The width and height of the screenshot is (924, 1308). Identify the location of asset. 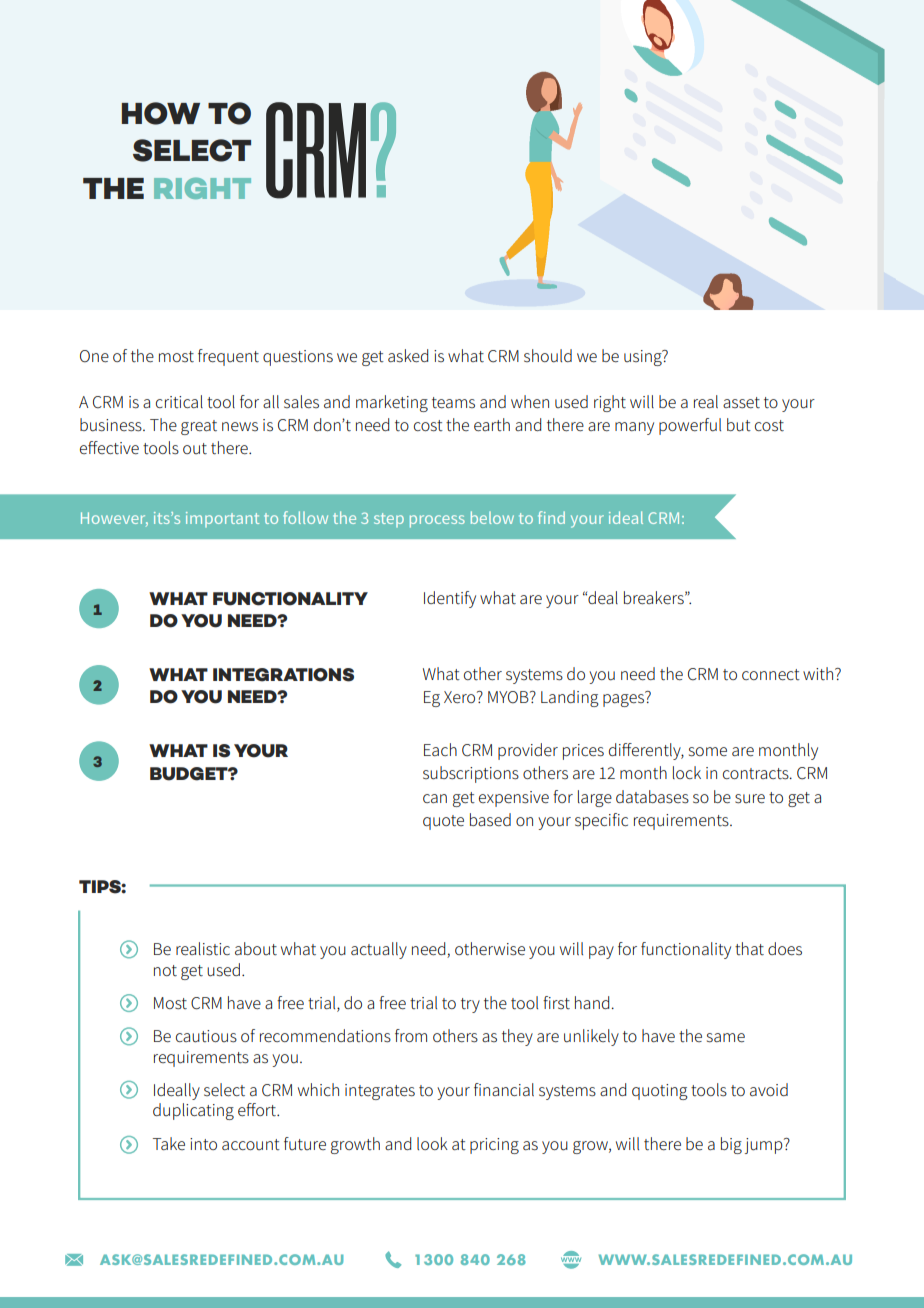
(741, 403).
